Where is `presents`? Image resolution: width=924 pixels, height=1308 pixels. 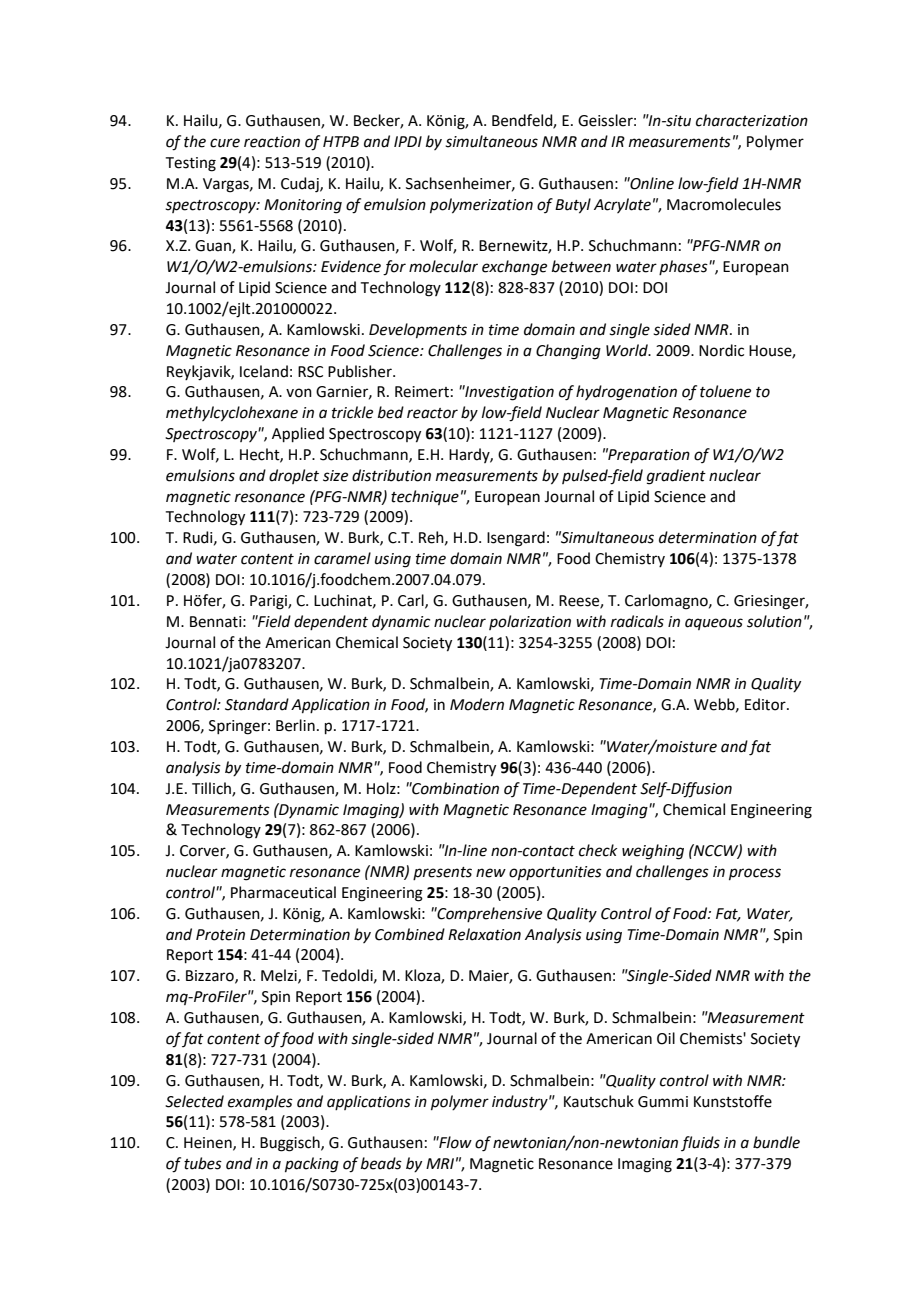 presents is located at coordinates (442, 873).
